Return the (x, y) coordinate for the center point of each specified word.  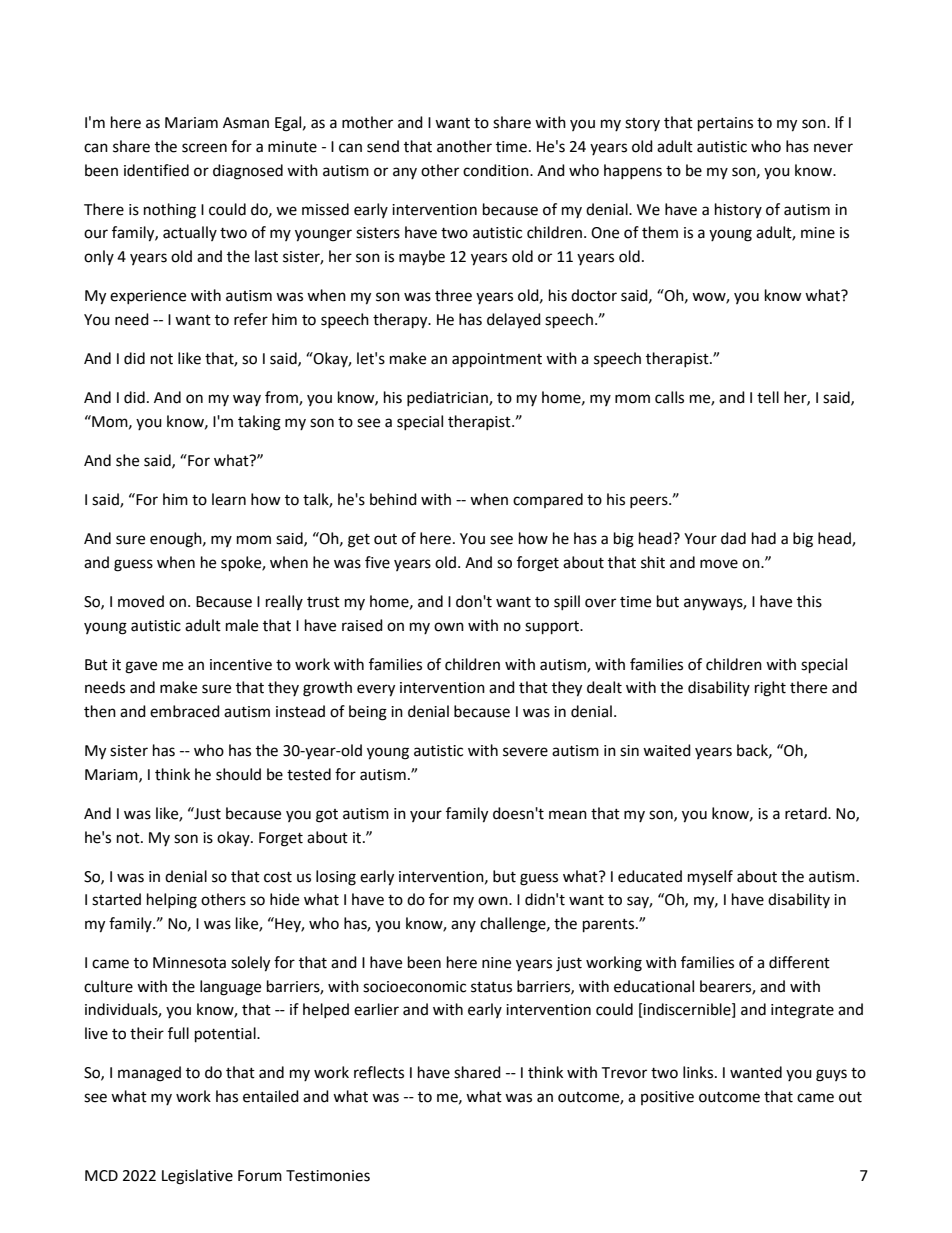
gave (141, 667)
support (553, 628)
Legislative (197, 1177)
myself (710, 878)
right (770, 689)
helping (172, 901)
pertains (725, 124)
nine (496, 963)
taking (259, 423)
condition (497, 170)
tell (768, 397)
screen (204, 148)
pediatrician (448, 398)
